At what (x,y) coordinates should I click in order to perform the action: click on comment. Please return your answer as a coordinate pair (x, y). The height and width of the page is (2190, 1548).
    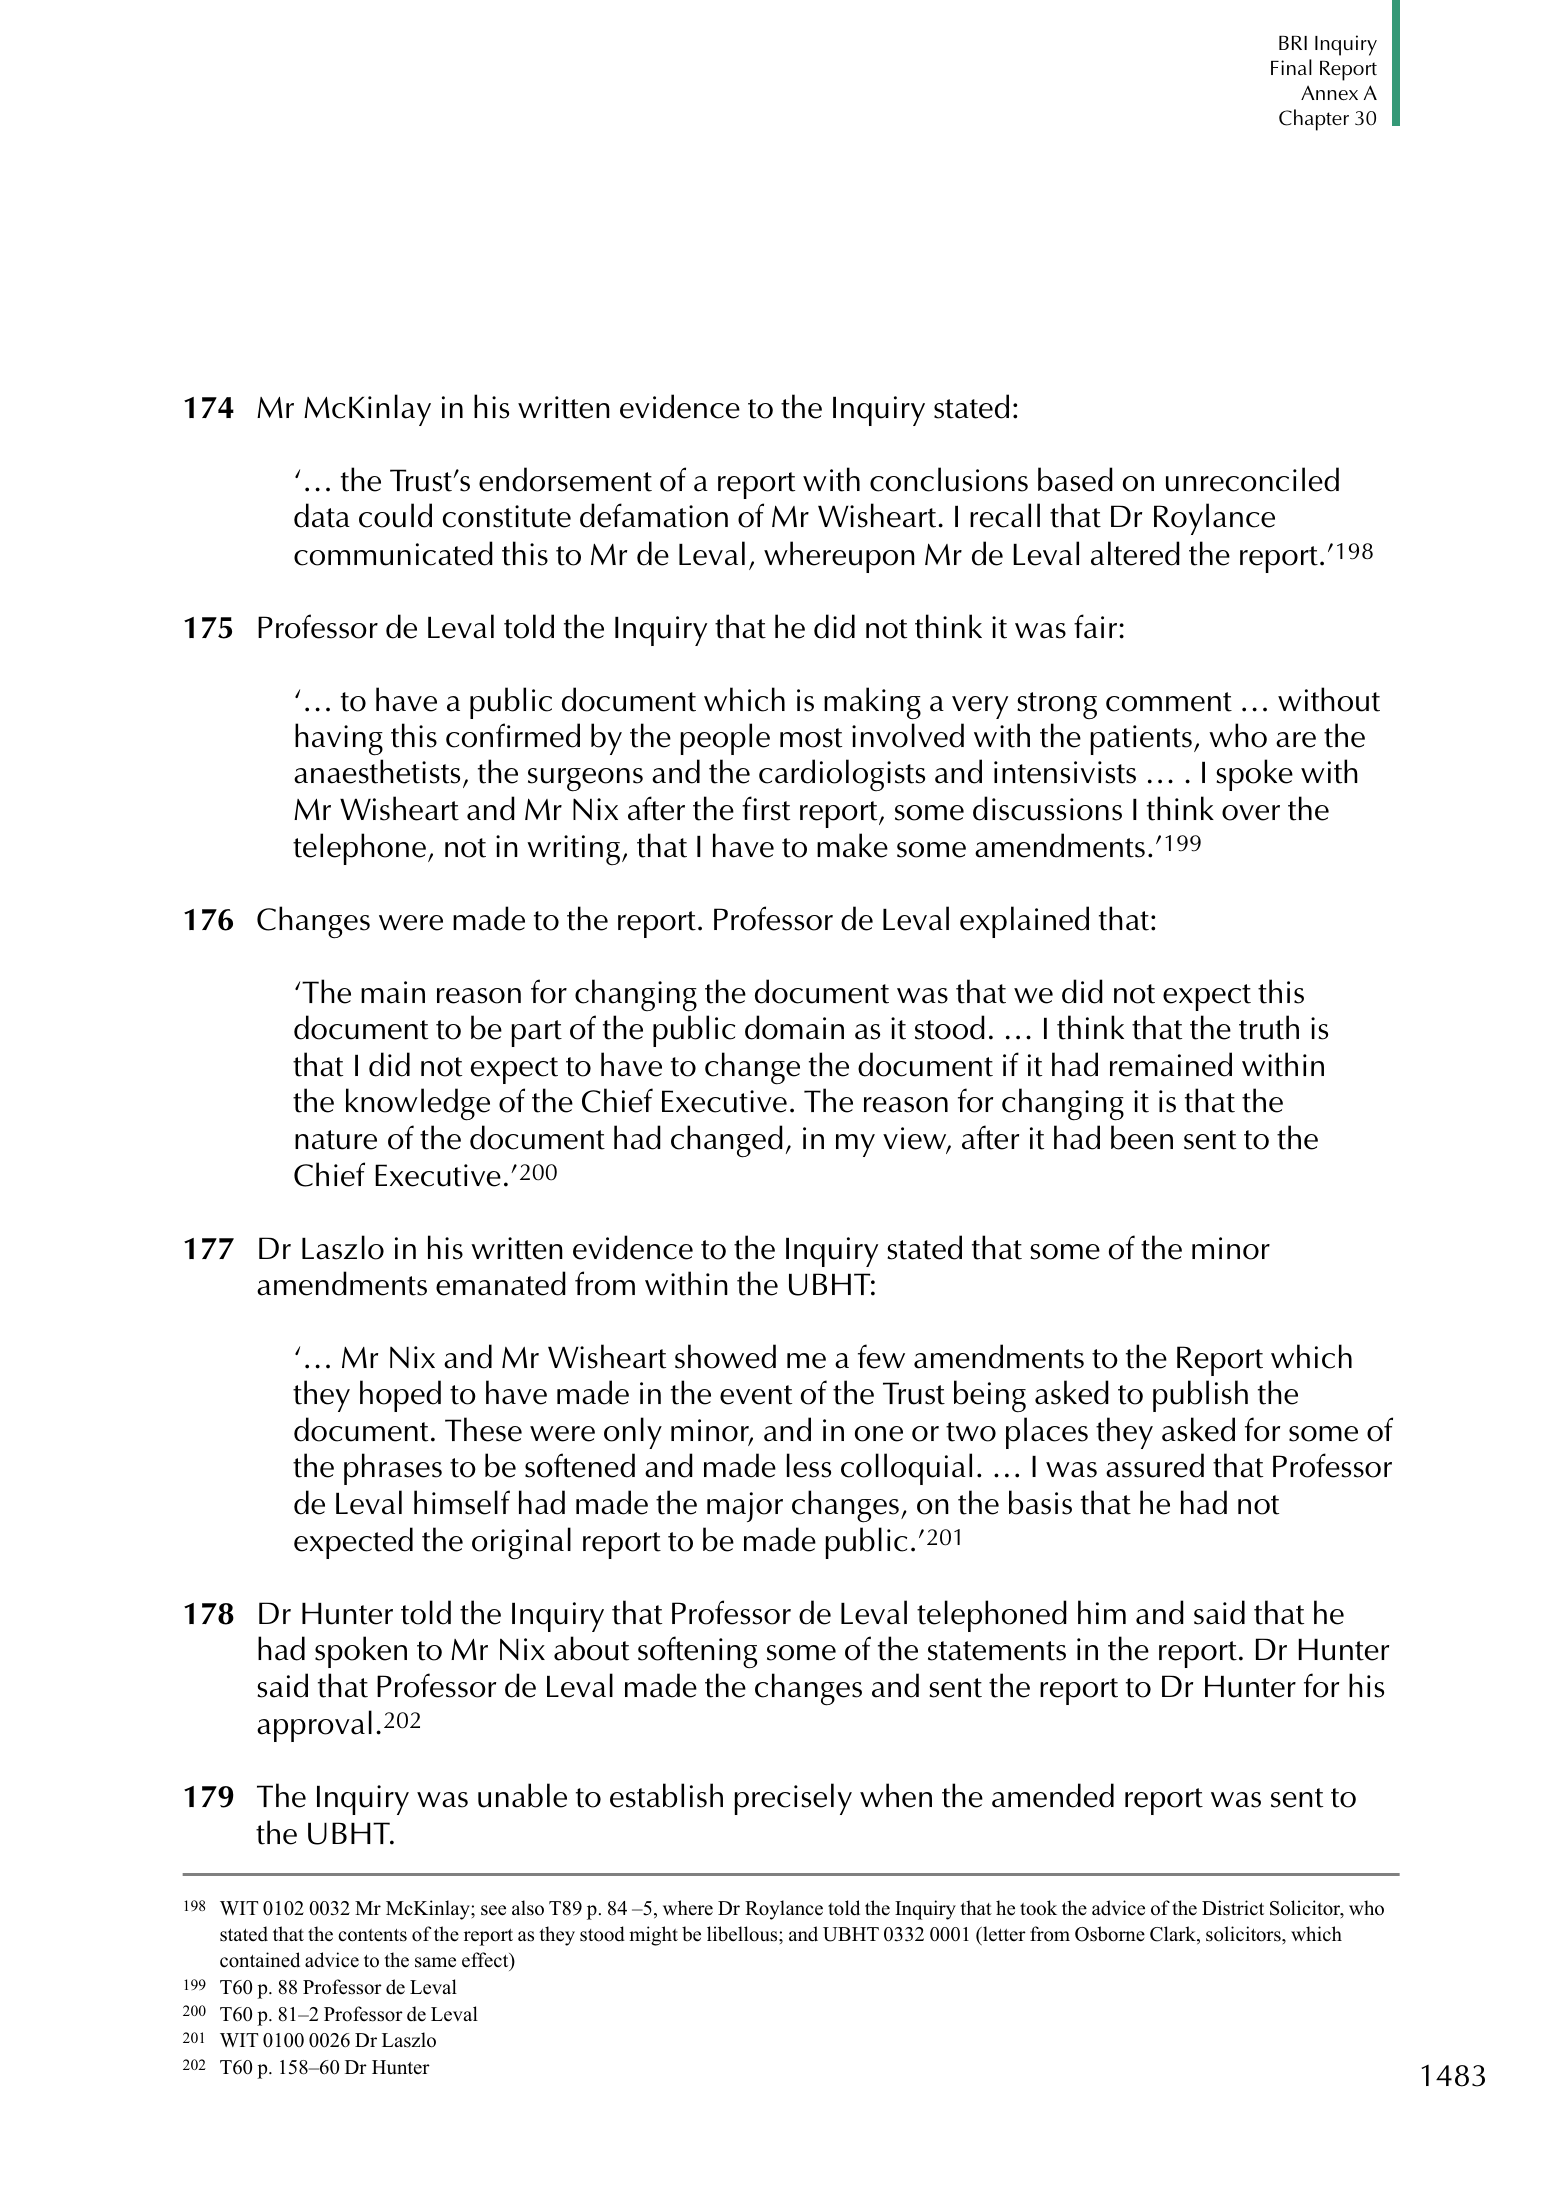
    Looking at the image, I should click on (1169, 702).
